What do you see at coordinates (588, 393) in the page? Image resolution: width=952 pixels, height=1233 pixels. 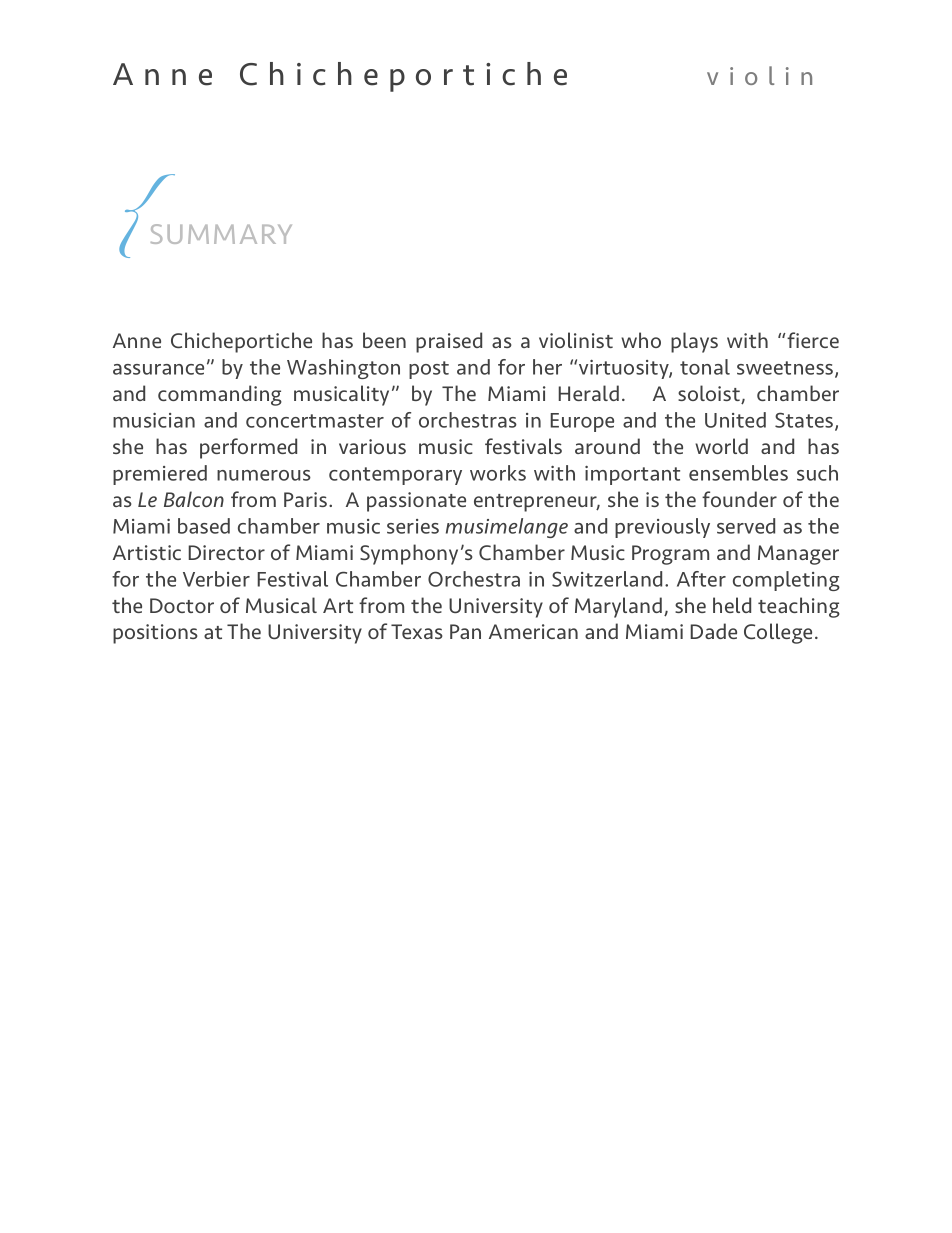 I see `Herald` at bounding box center [588, 393].
